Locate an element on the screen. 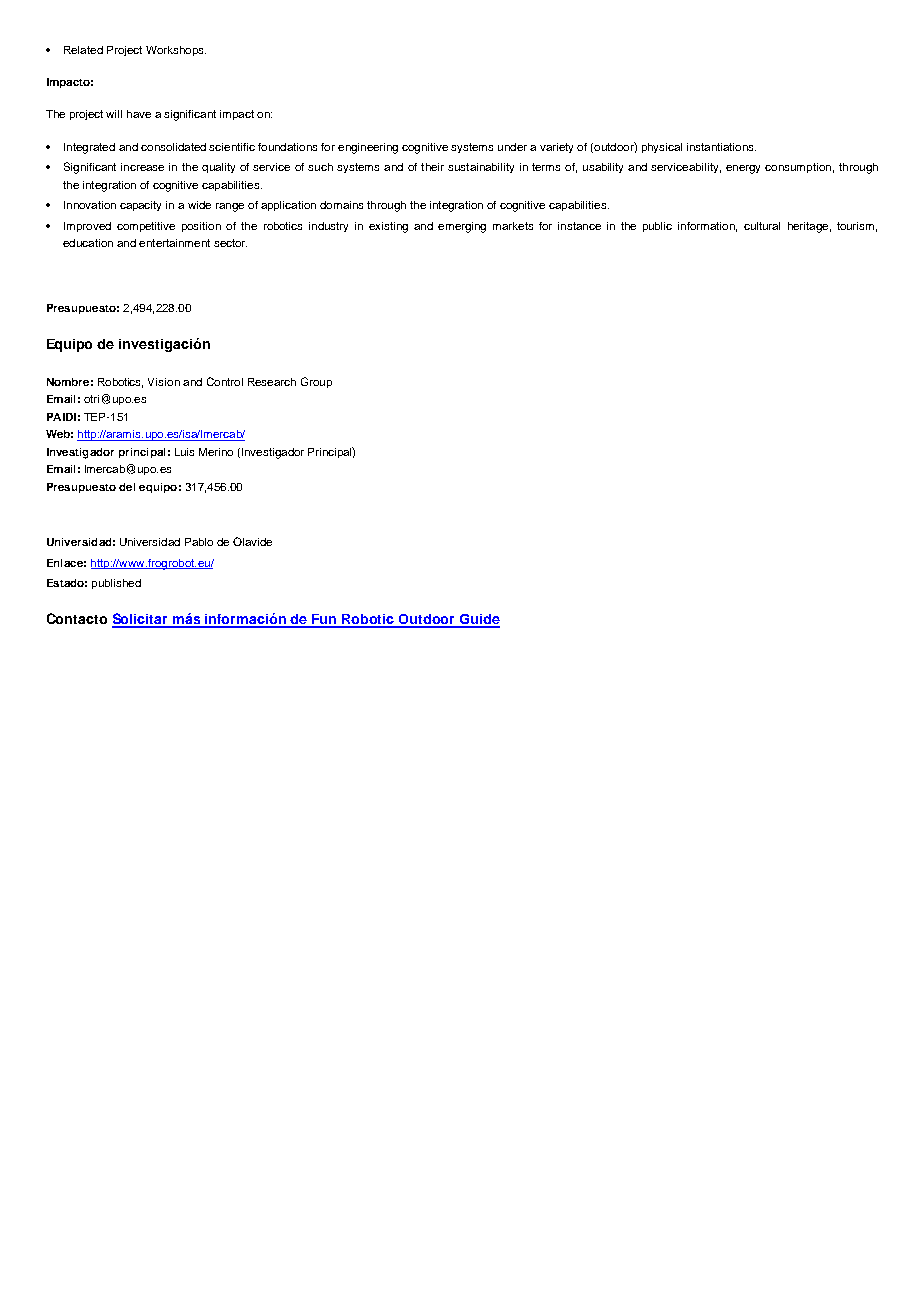 The height and width of the screenshot is (1308, 924). Workshops is located at coordinates (176, 51).
